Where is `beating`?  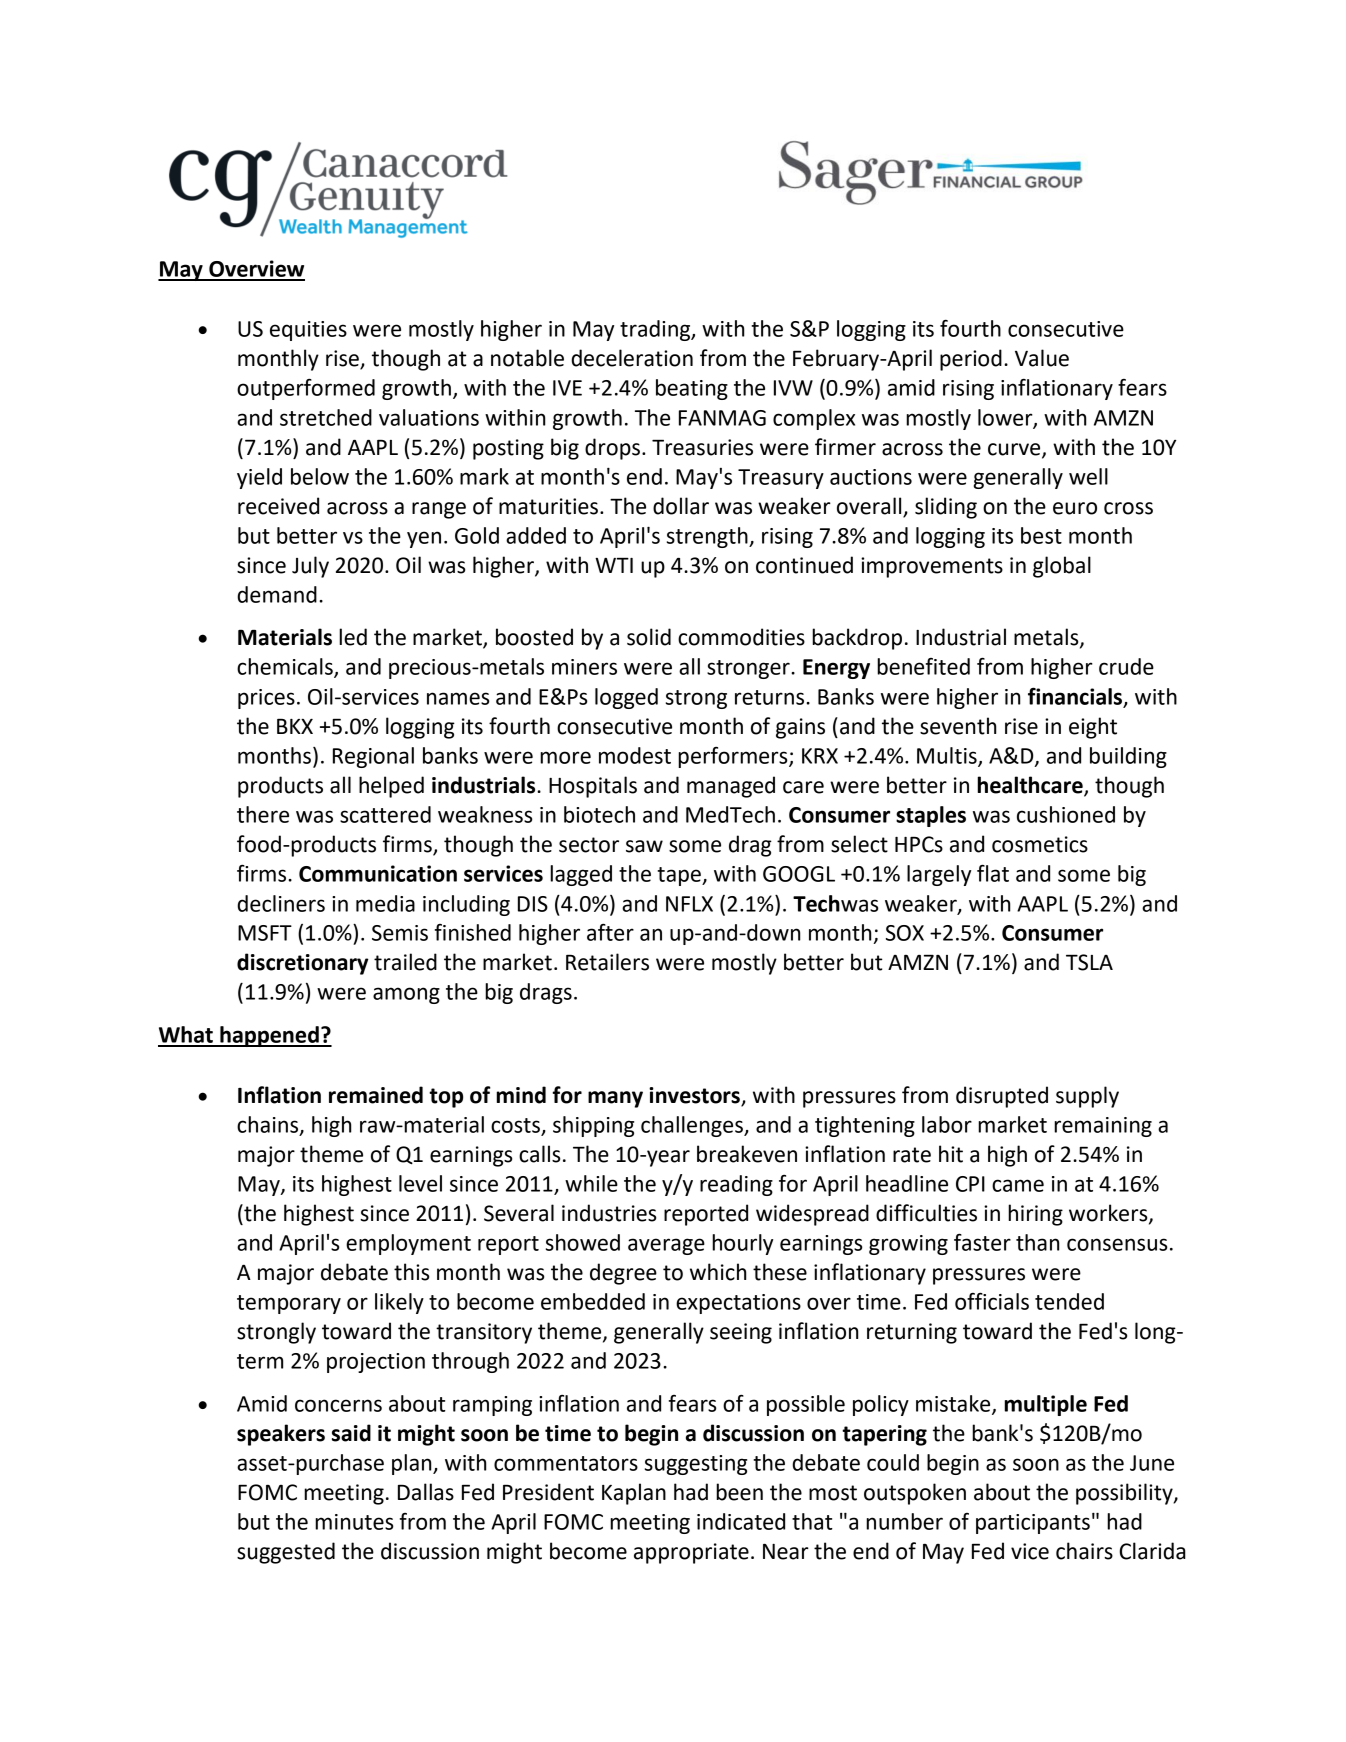 beating is located at coordinates (692, 389).
